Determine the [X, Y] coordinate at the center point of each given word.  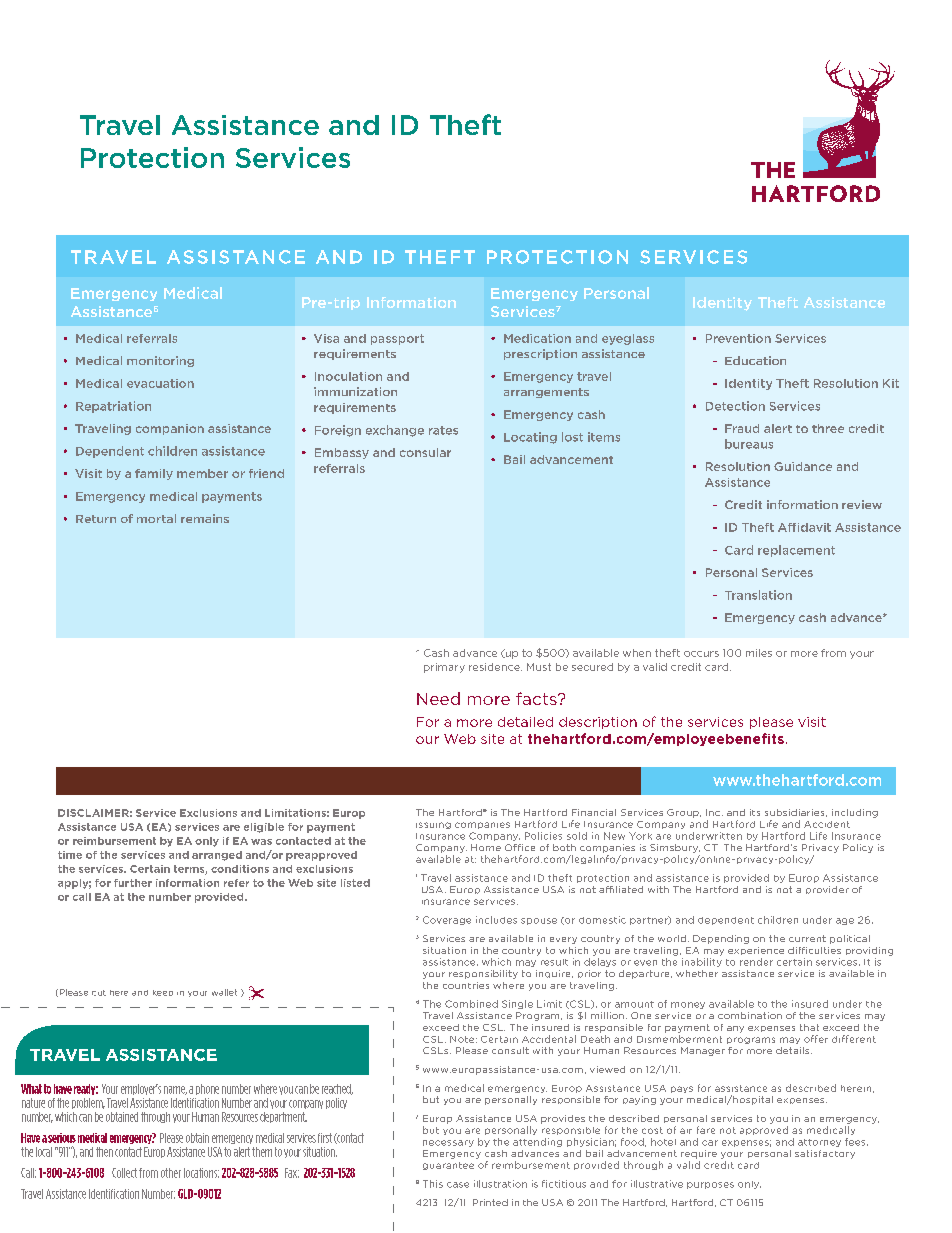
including [855, 813]
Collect [124, 1173]
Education [755, 360]
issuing [433, 825]
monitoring [160, 361]
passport [397, 339]
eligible [264, 828]
